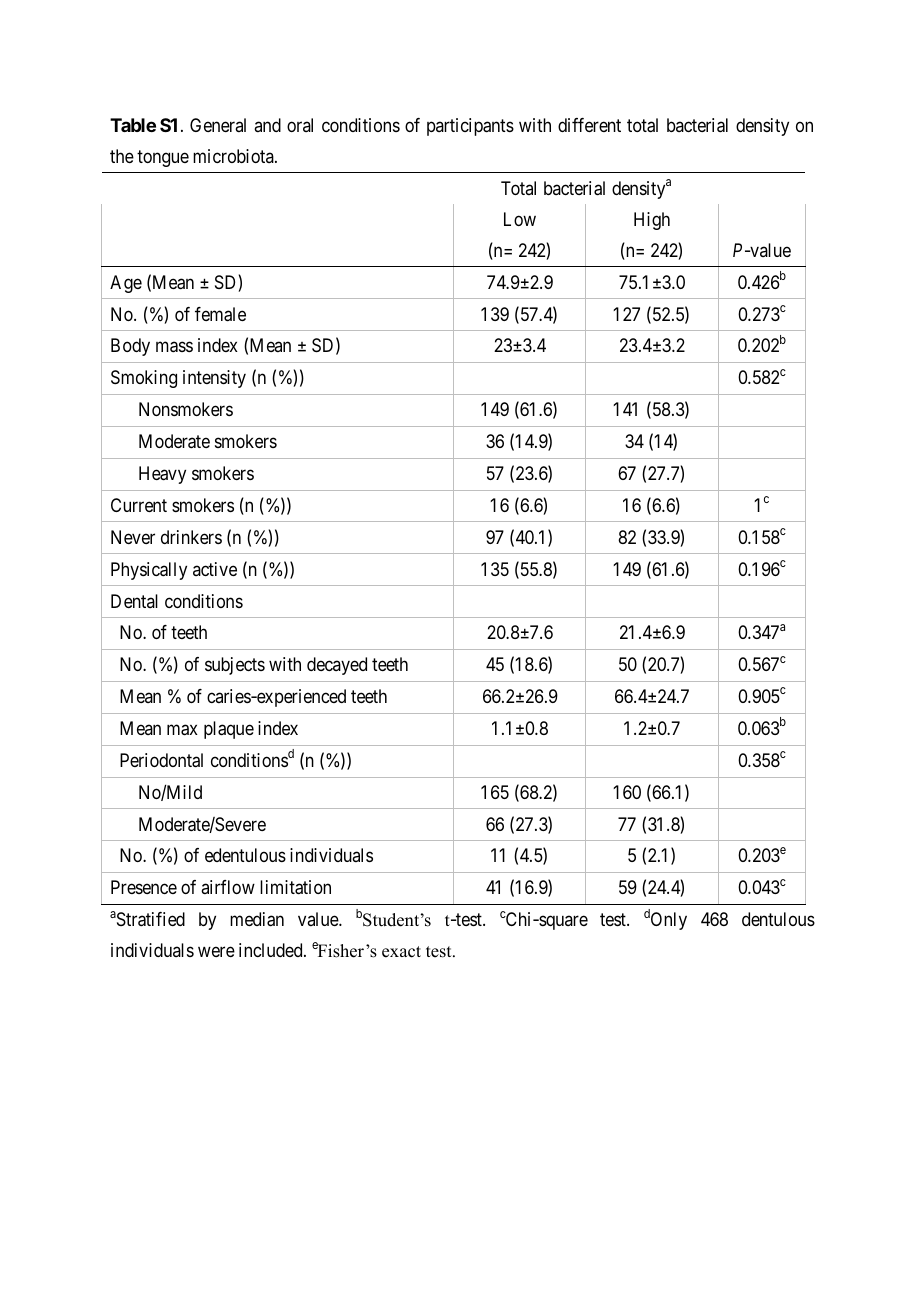 The width and height of the page is (924, 1309). Describe the element at coordinates (470, 127) in the page. I see `participants` at that location.
